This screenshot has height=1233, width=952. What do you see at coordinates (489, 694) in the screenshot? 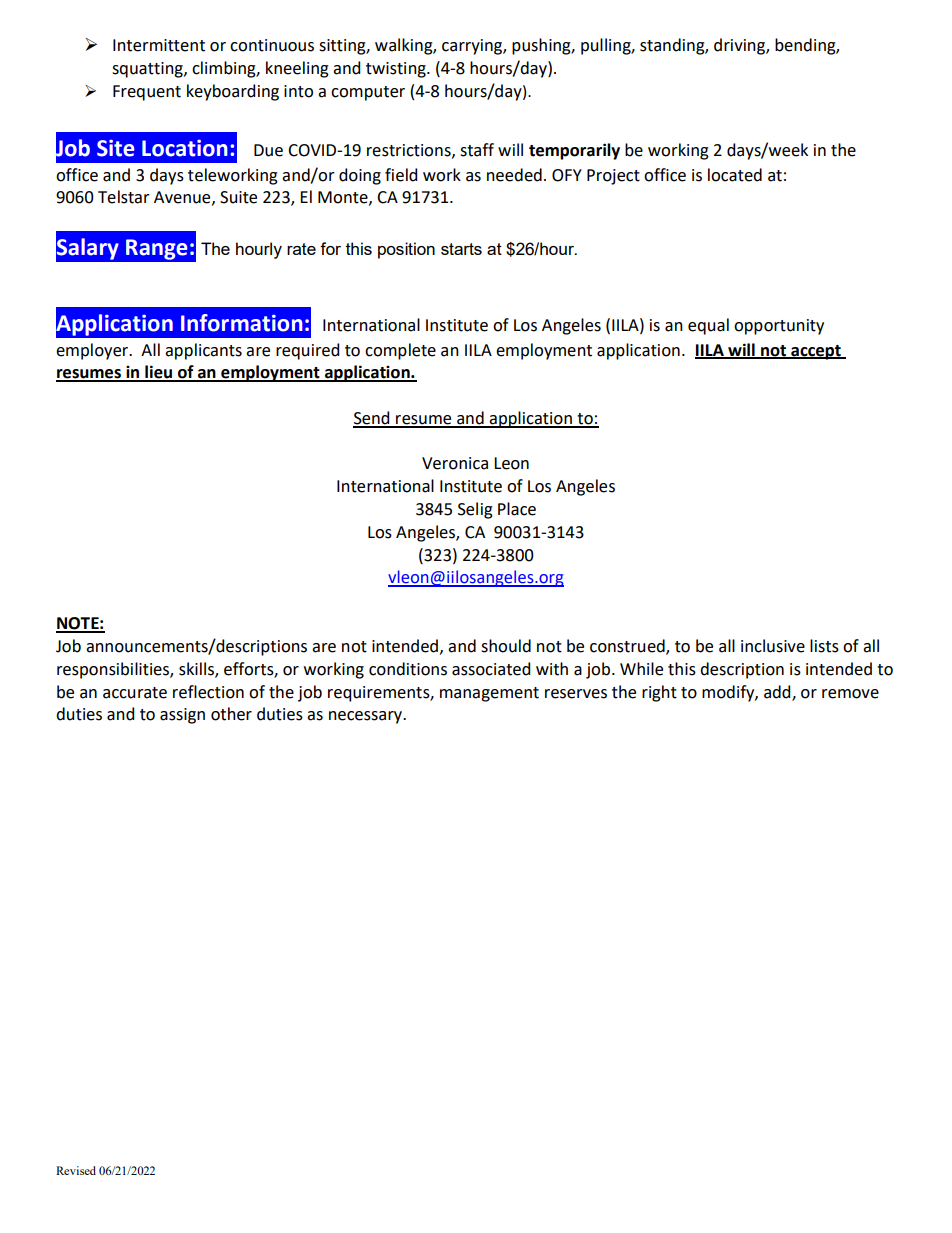
I see `management` at bounding box center [489, 694].
